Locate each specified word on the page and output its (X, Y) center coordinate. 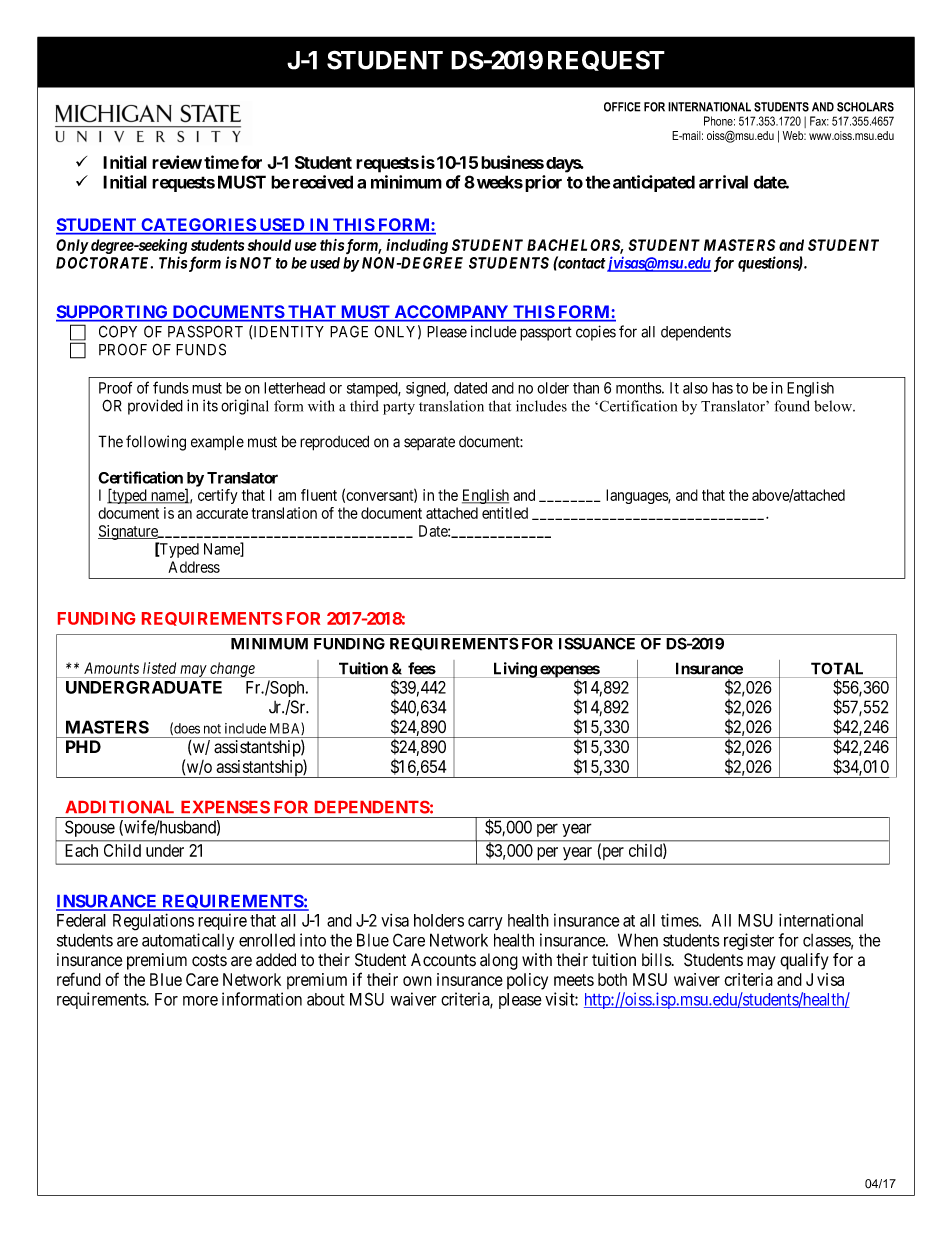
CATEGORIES (198, 226)
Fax (819, 121)
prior (542, 183)
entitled (505, 513)
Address (194, 567)
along (499, 961)
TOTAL (837, 668)
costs (209, 960)
